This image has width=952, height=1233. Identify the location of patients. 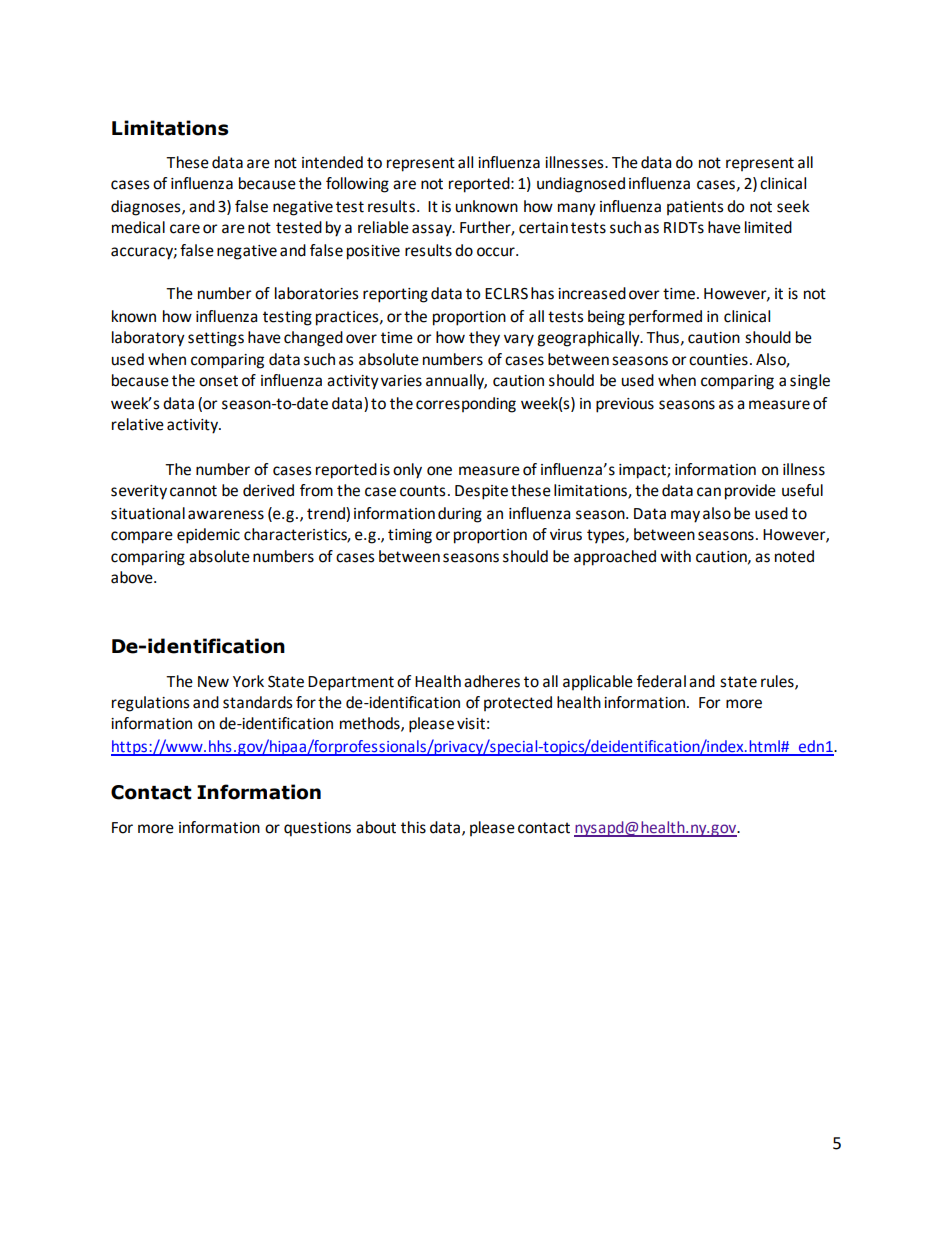
(695, 208).
